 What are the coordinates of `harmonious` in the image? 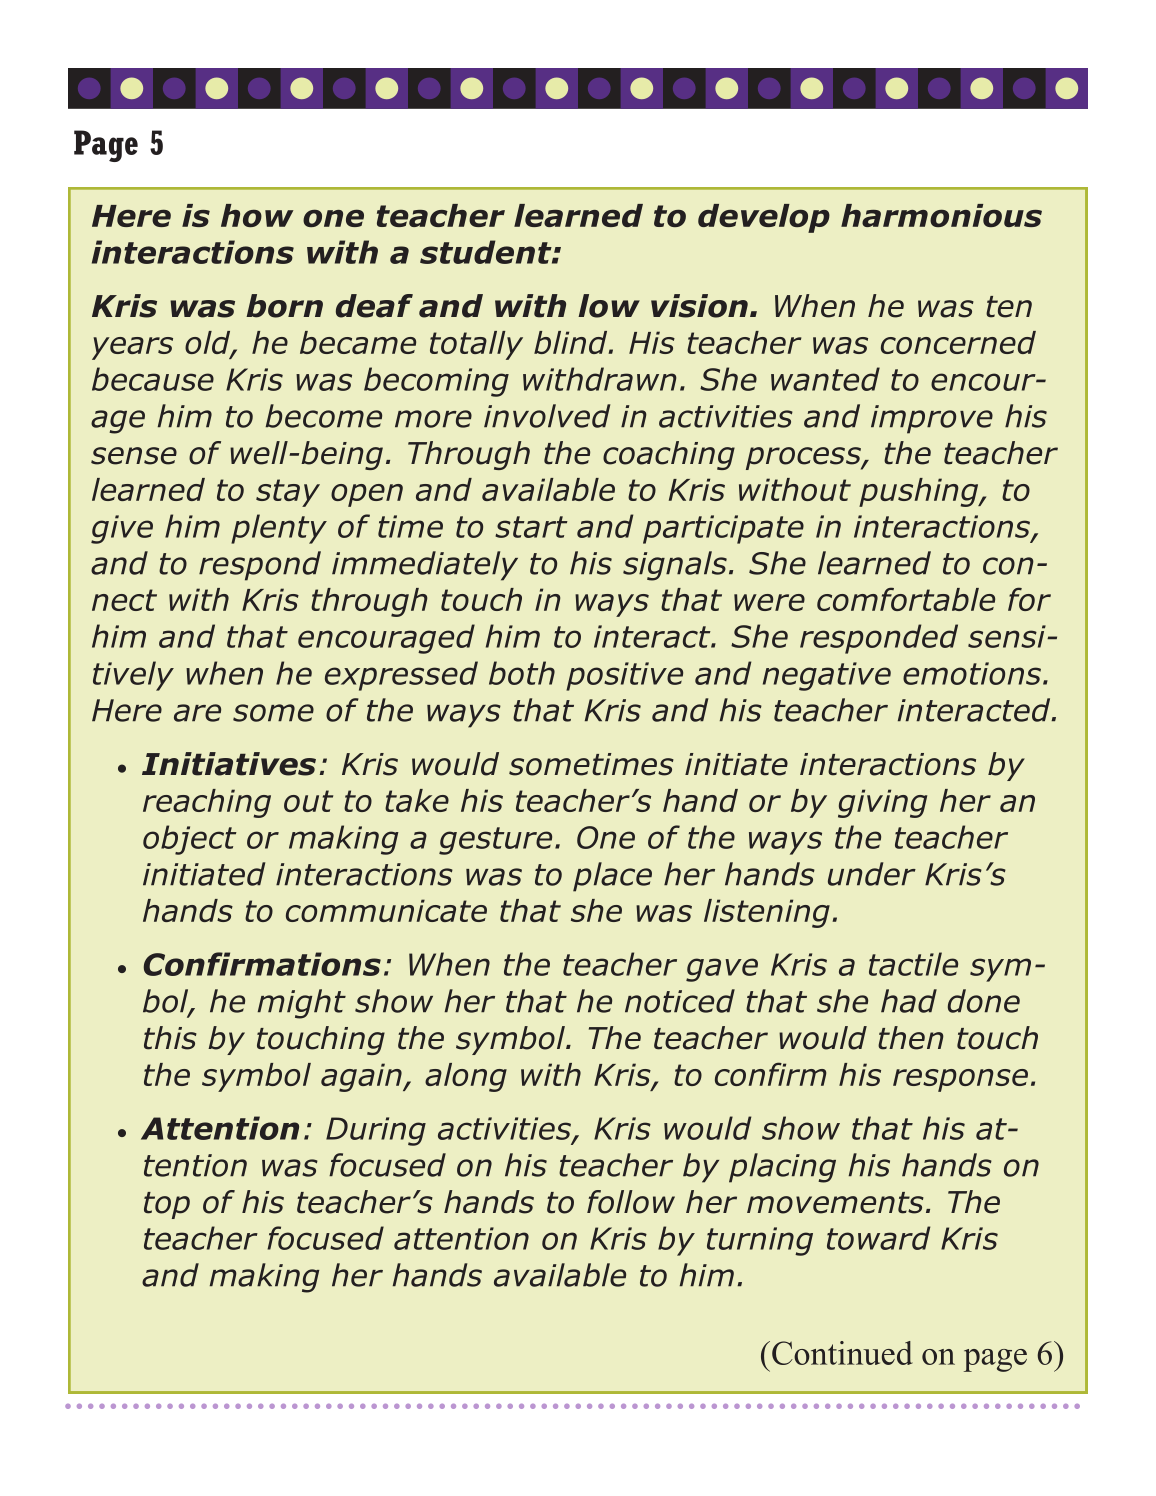 It's located at (941, 215).
